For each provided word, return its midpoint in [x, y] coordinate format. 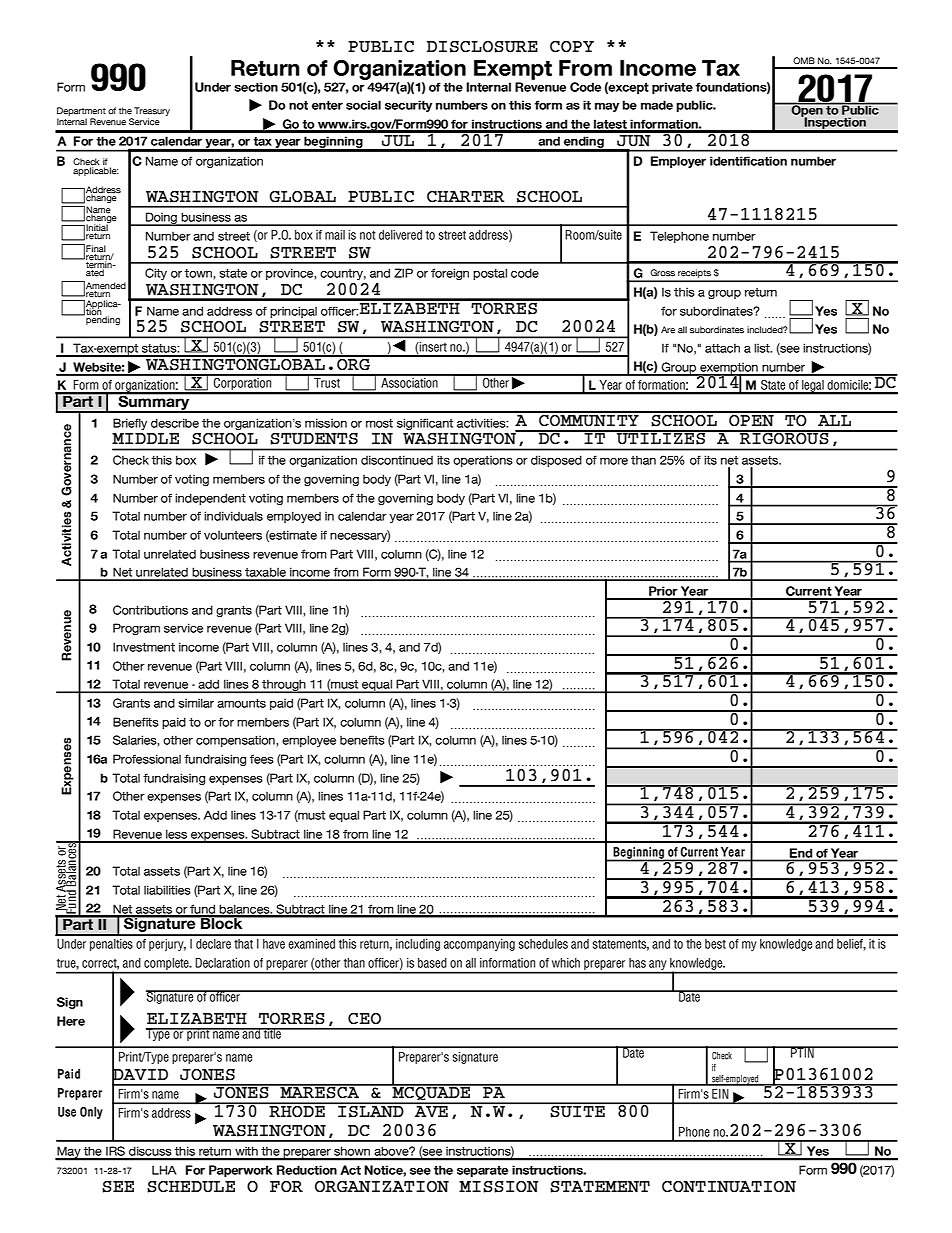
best [715, 944]
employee [309, 741]
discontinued [397, 460]
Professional [147, 759]
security [408, 106]
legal [813, 387]
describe [175, 423]
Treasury [152, 113]
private [672, 88]
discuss [150, 1153]
